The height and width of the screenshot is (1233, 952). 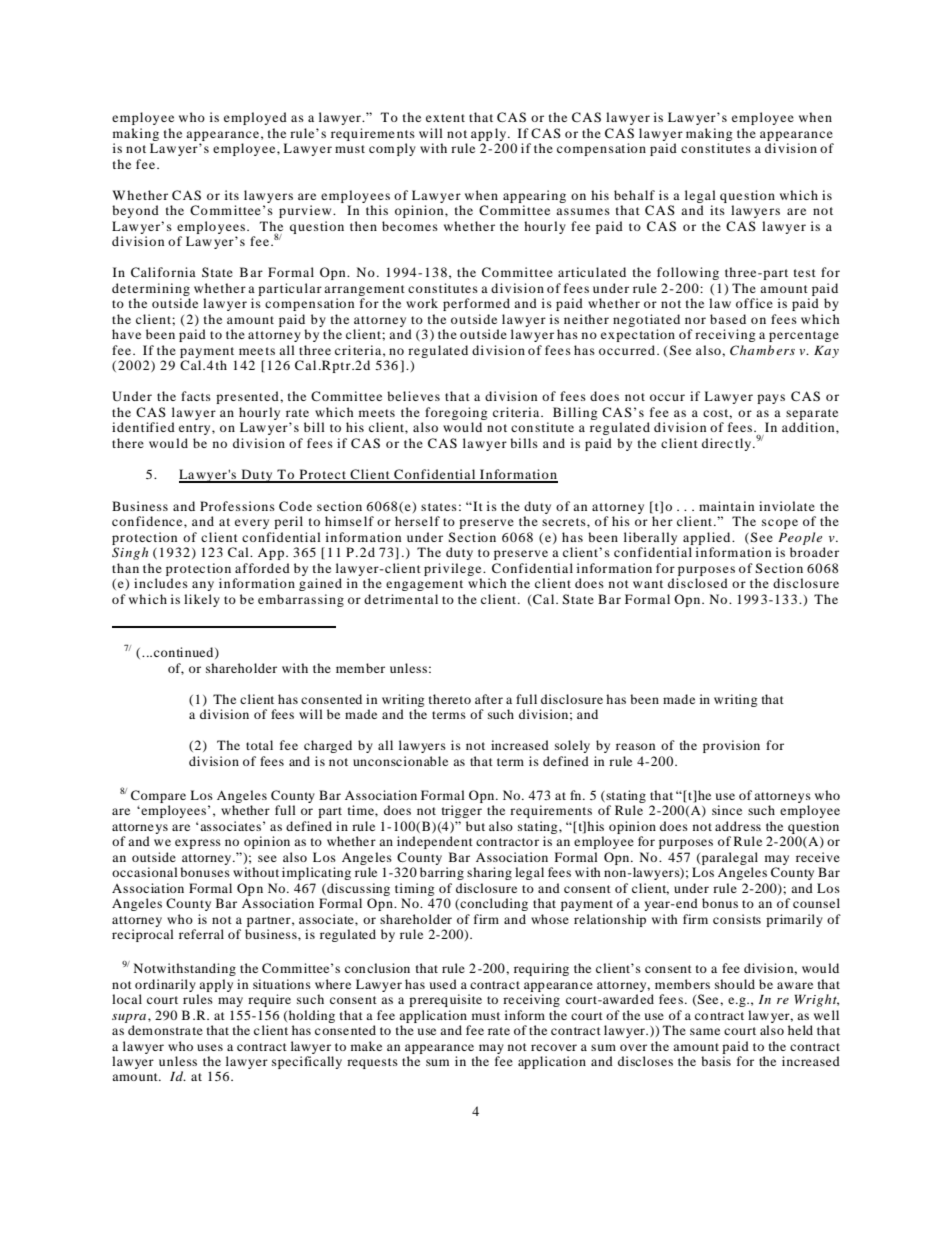 What do you see at coordinates (216, 985) in the screenshot?
I see `apply` at bounding box center [216, 985].
